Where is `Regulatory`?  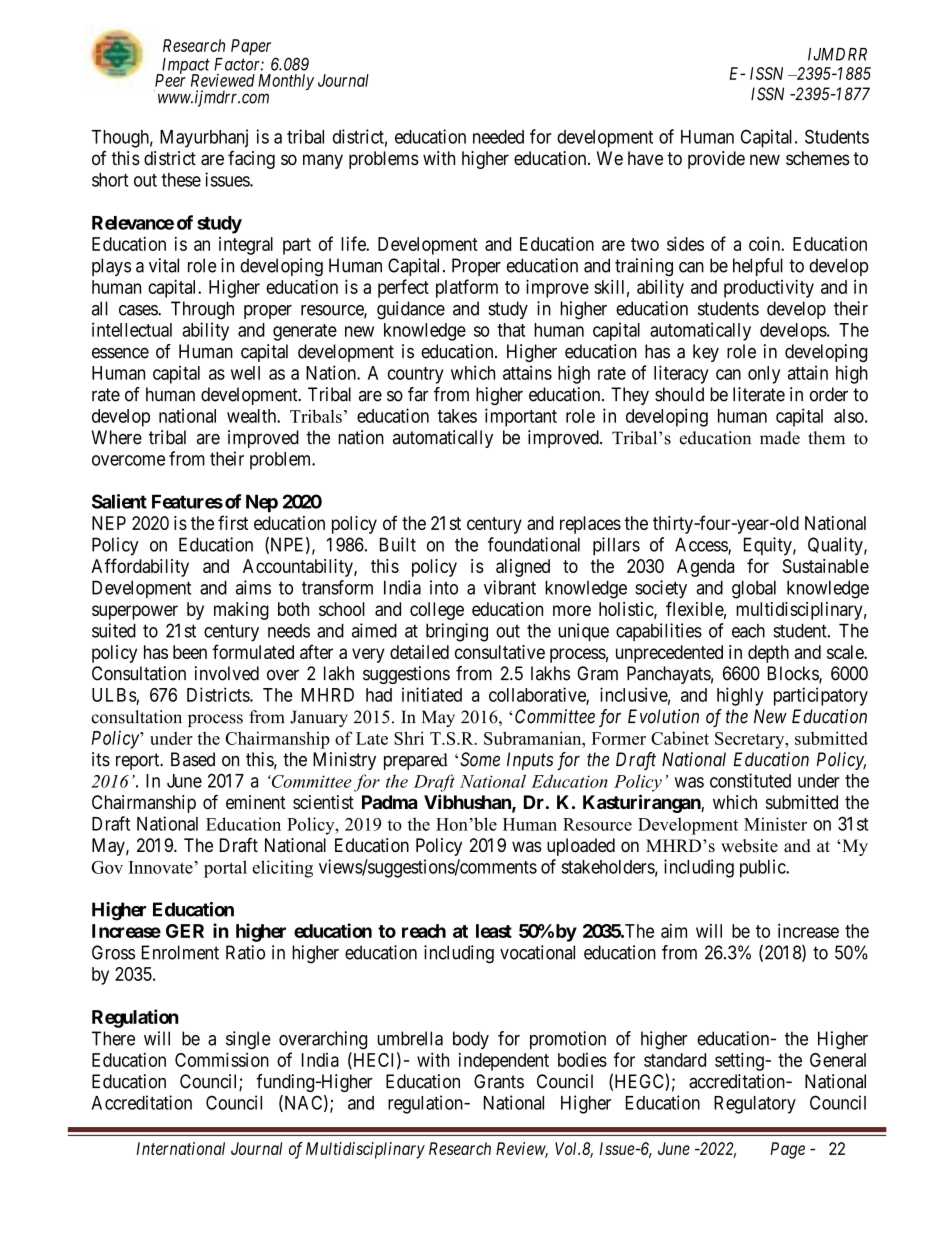 Regulatory is located at coordinates (755, 1105).
